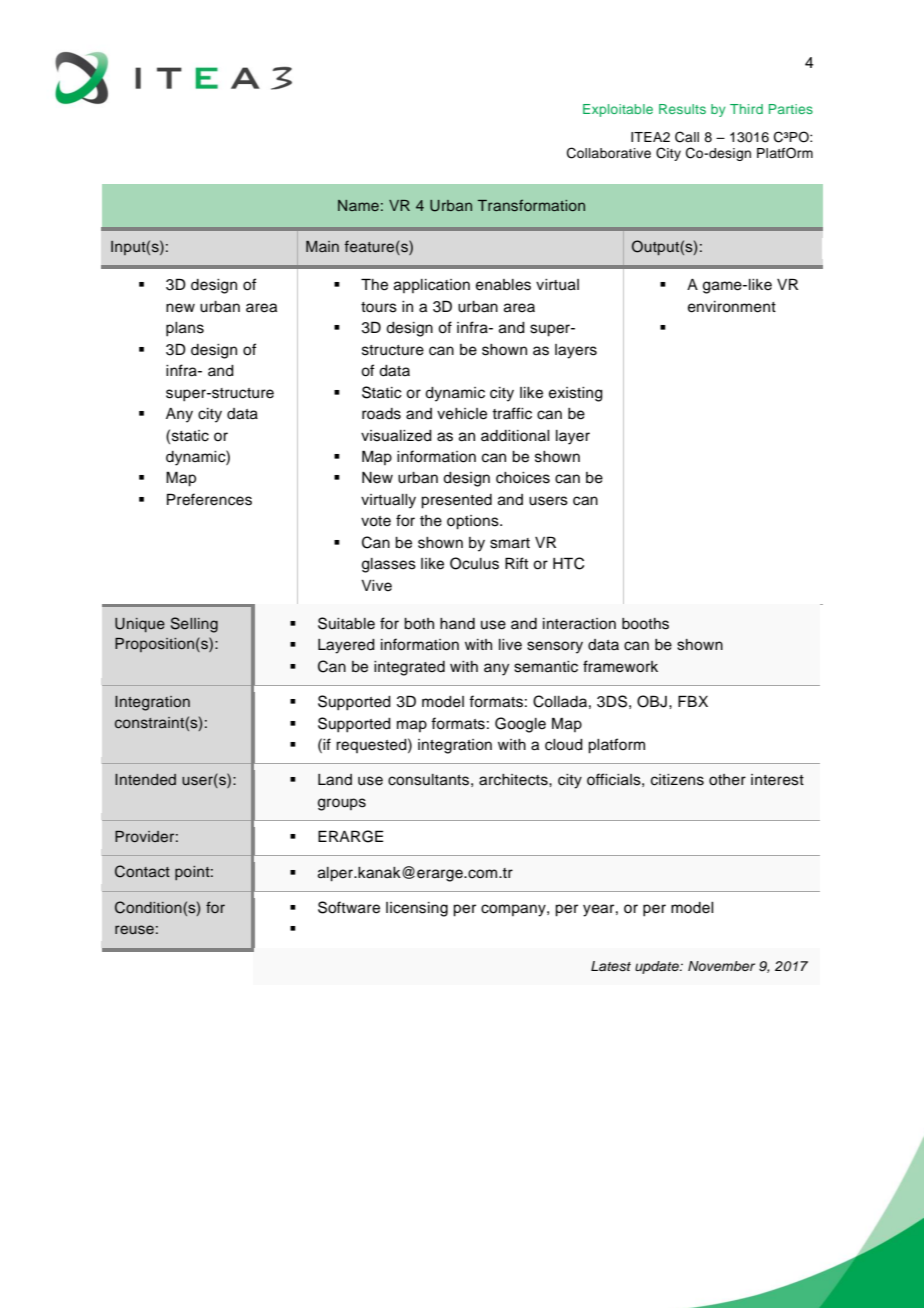 Image resolution: width=924 pixels, height=1308 pixels. Describe the element at coordinates (474, 522) in the screenshot. I see `options` at that location.
